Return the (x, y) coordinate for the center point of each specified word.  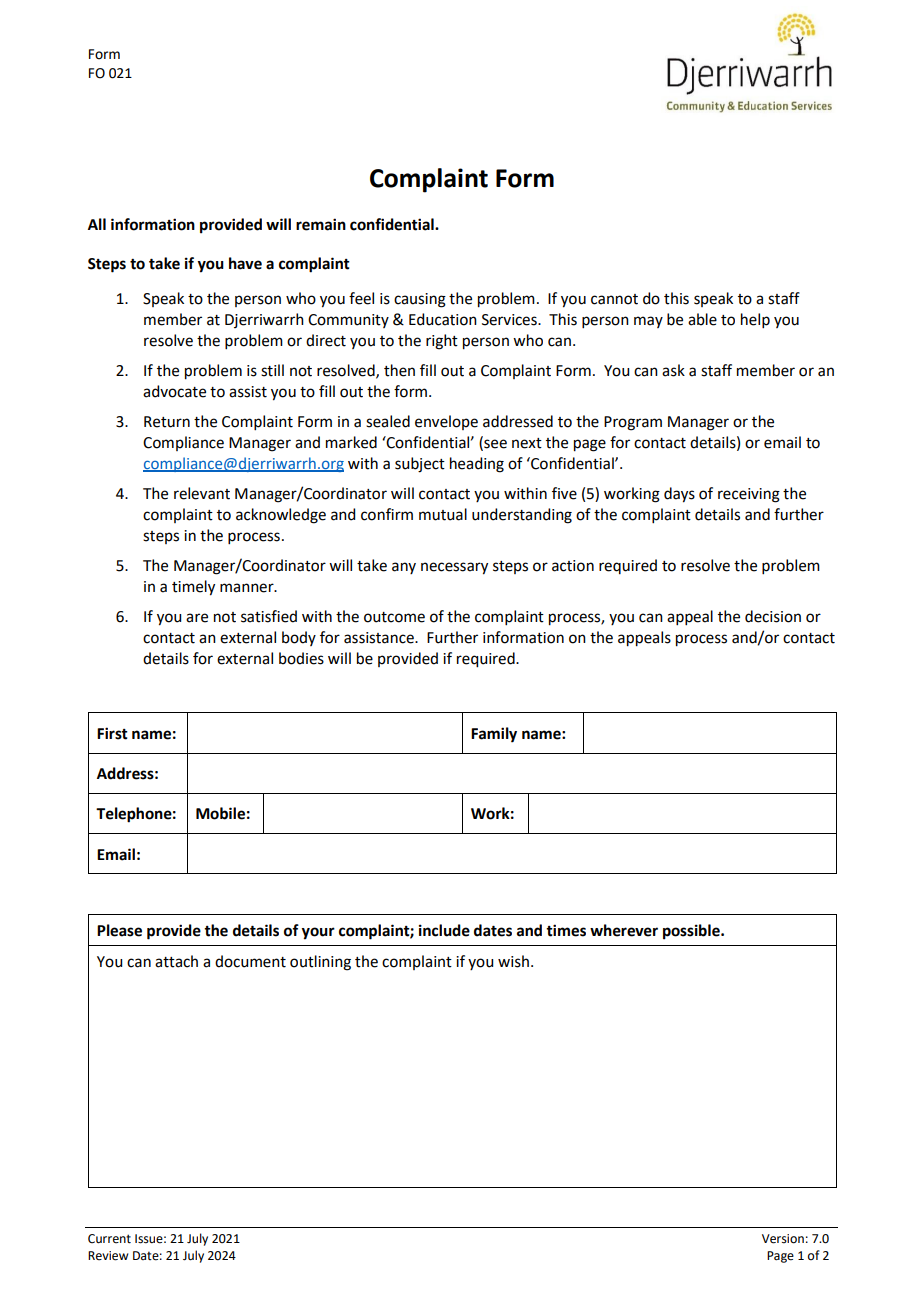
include (444, 930)
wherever (624, 930)
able (702, 319)
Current (109, 1239)
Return (167, 422)
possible (692, 932)
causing (420, 300)
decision (773, 616)
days (679, 495)
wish (513, 961)
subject (420, 465)
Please (119, 930)
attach (176, 961)
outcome (394, 617)
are (197, 618)
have (245, 263)
